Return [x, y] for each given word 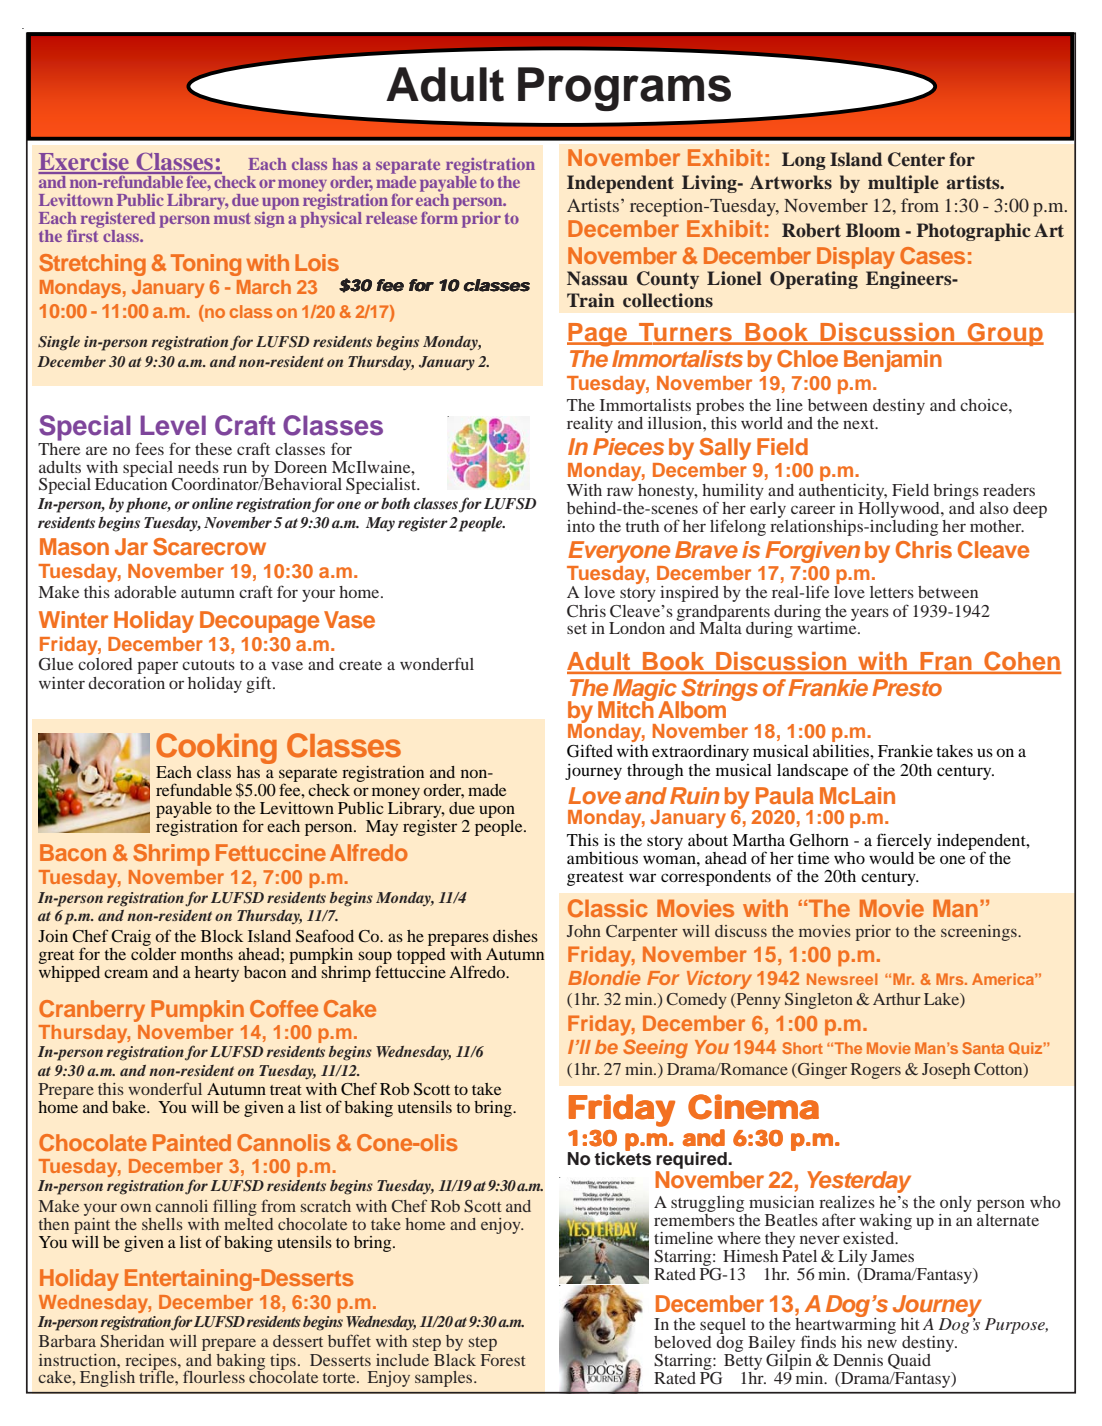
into [581, 526]
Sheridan [132, 1341]
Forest [503, 1360]
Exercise [84, 163]
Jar [131, 547]
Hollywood [900, 510]
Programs [624, 89]
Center [916, 159]
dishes [515, 936]
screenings [980, 933]
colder [153, 952]
